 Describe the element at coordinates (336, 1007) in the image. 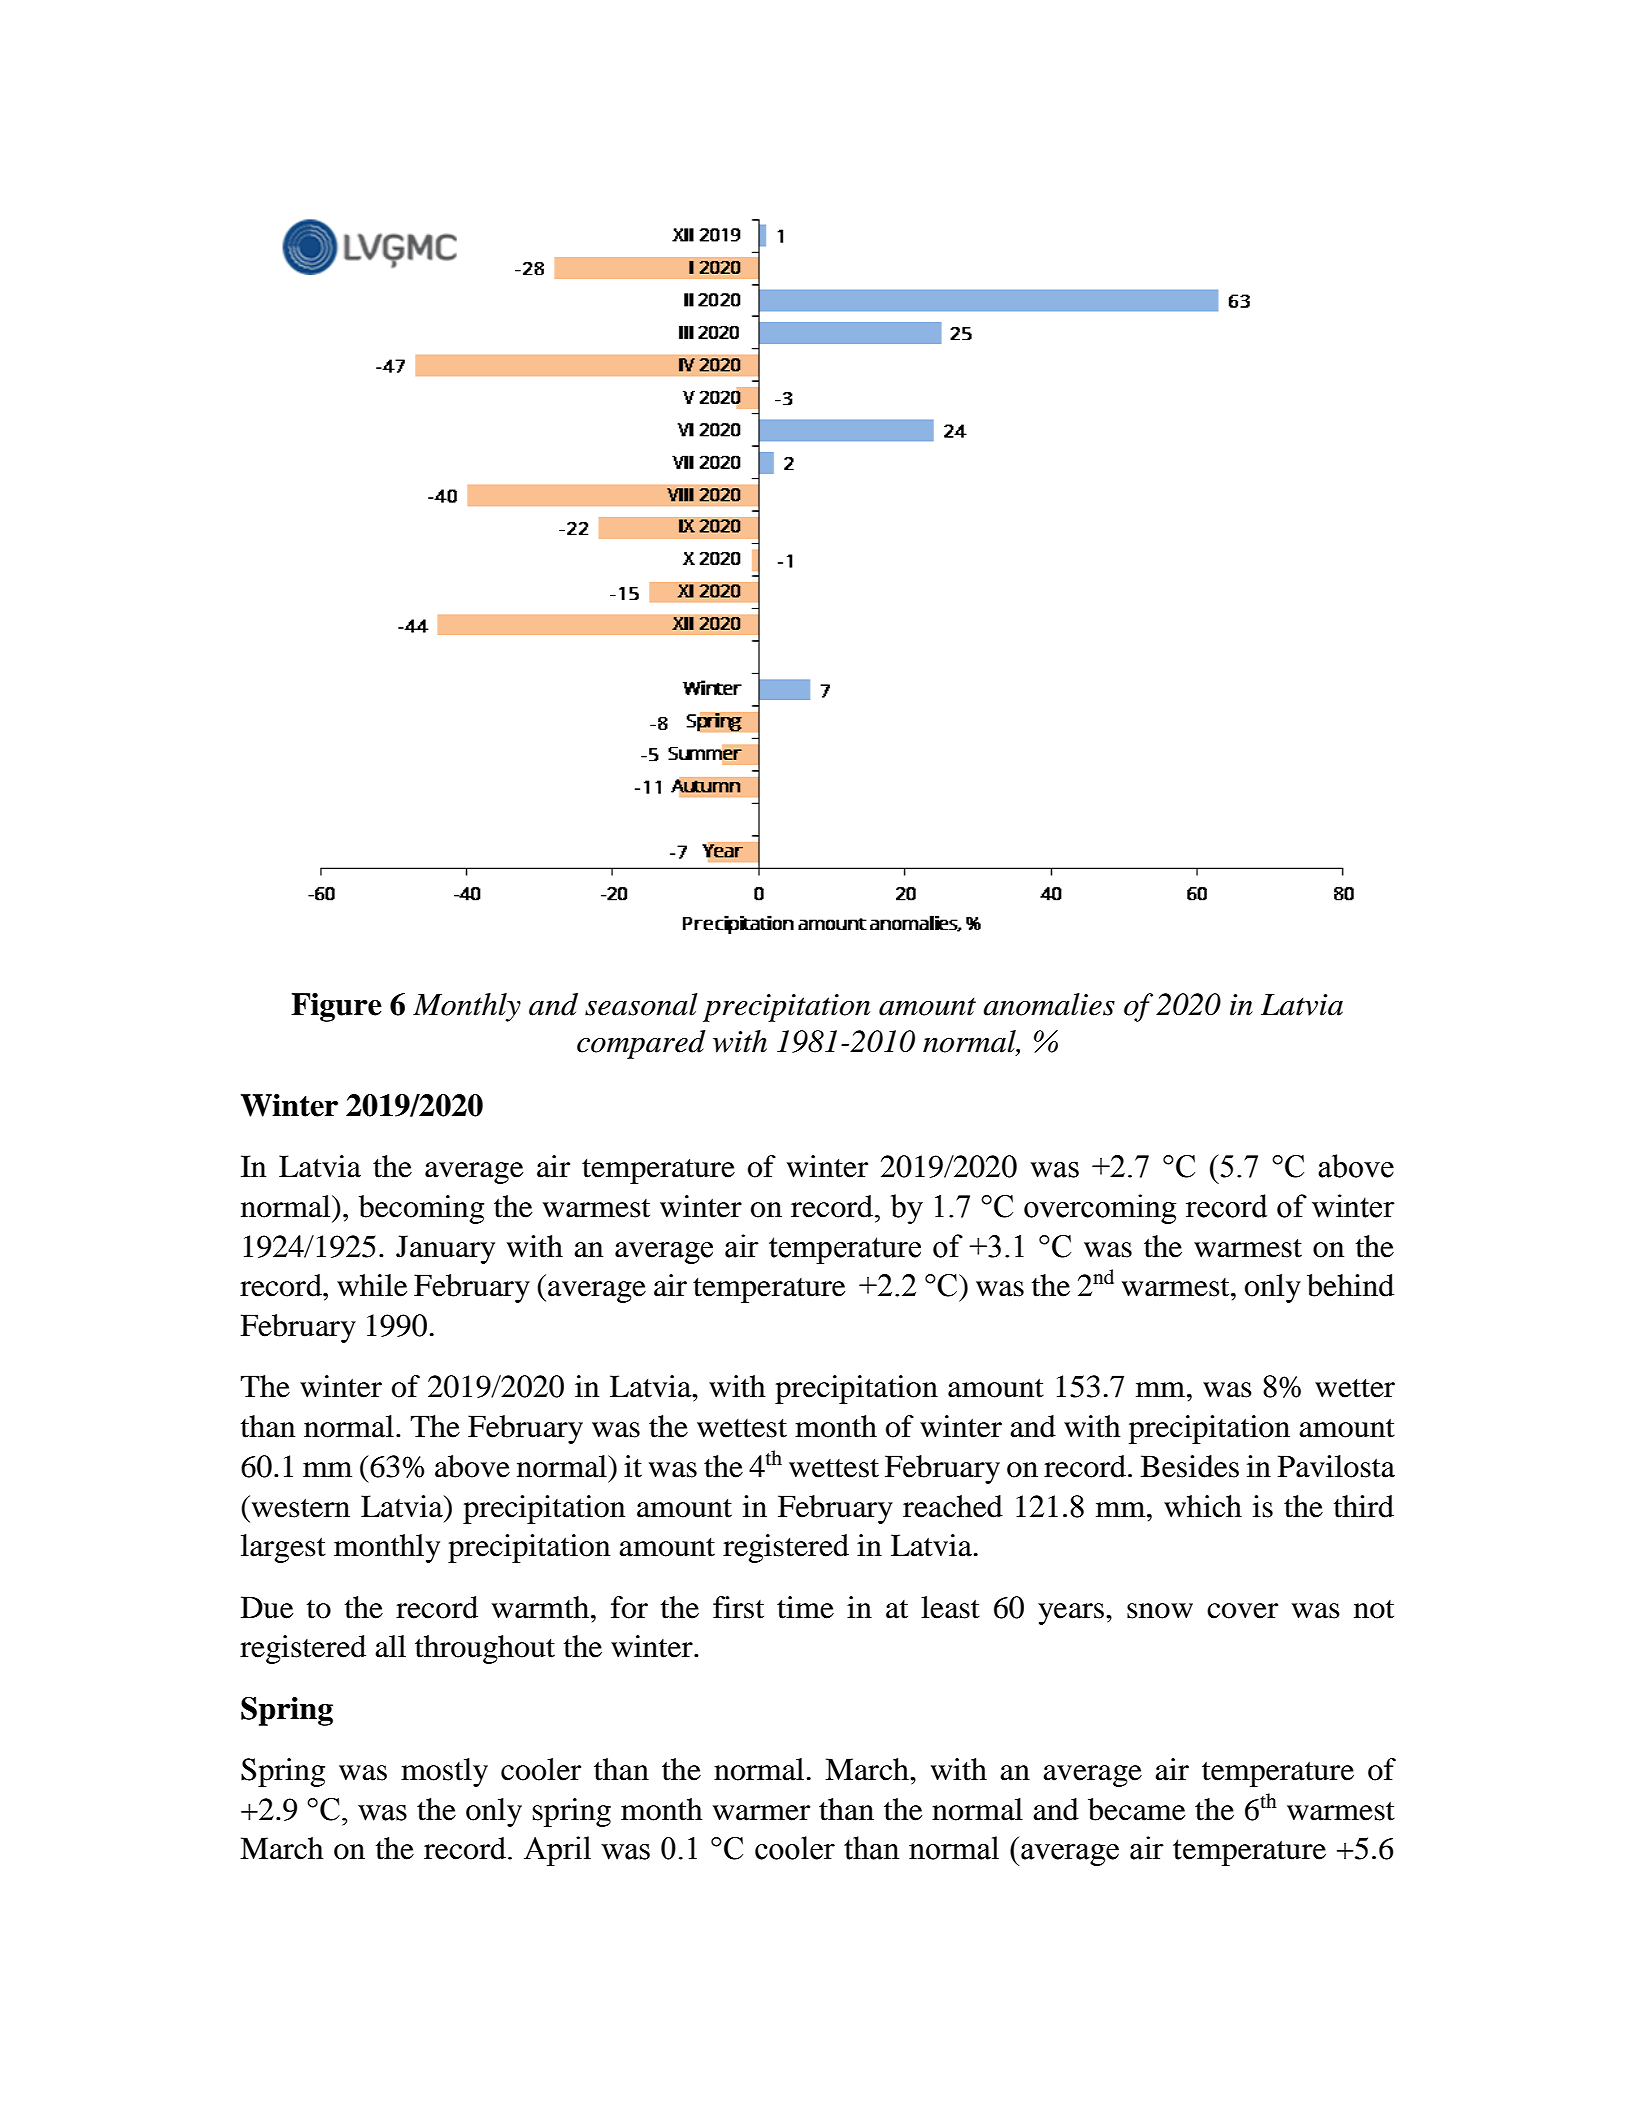

I see `Figure` at that location.
